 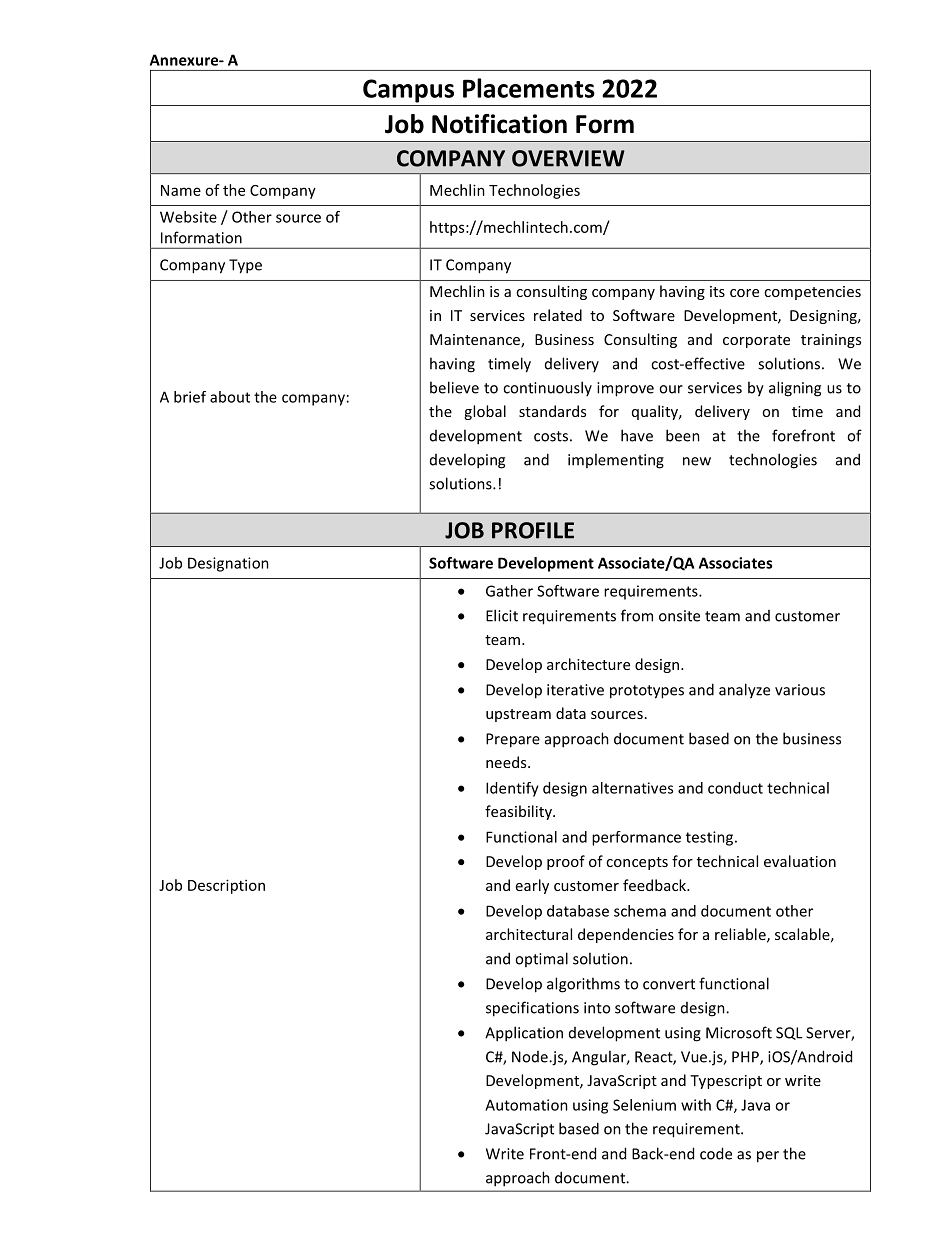 What do you see at coordinates (532, 886) in the screenshot?
I see `early` at bounding box center [532, 886].
